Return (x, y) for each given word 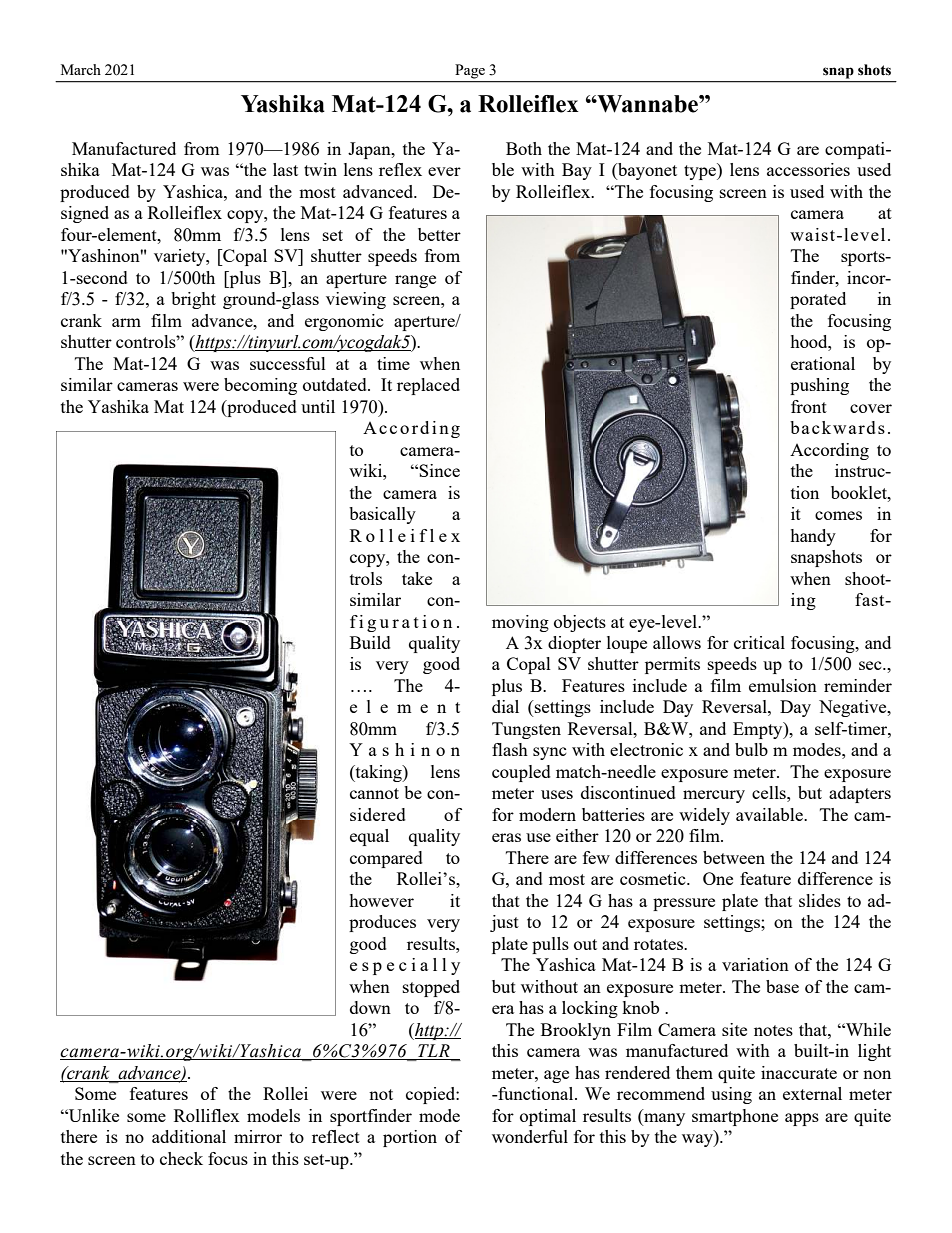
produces (382, 923)
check (181, 1158)
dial (505, 706)
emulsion (783, 685)
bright (193, 300)
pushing (819, 386)
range (415, 281)
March (81, 69)
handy (813, 537)
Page (470, 71)
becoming (260, 386)
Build (370, 642)
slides (820, 900)
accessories (808, 169)
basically (382, 515)
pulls (550, 945)
